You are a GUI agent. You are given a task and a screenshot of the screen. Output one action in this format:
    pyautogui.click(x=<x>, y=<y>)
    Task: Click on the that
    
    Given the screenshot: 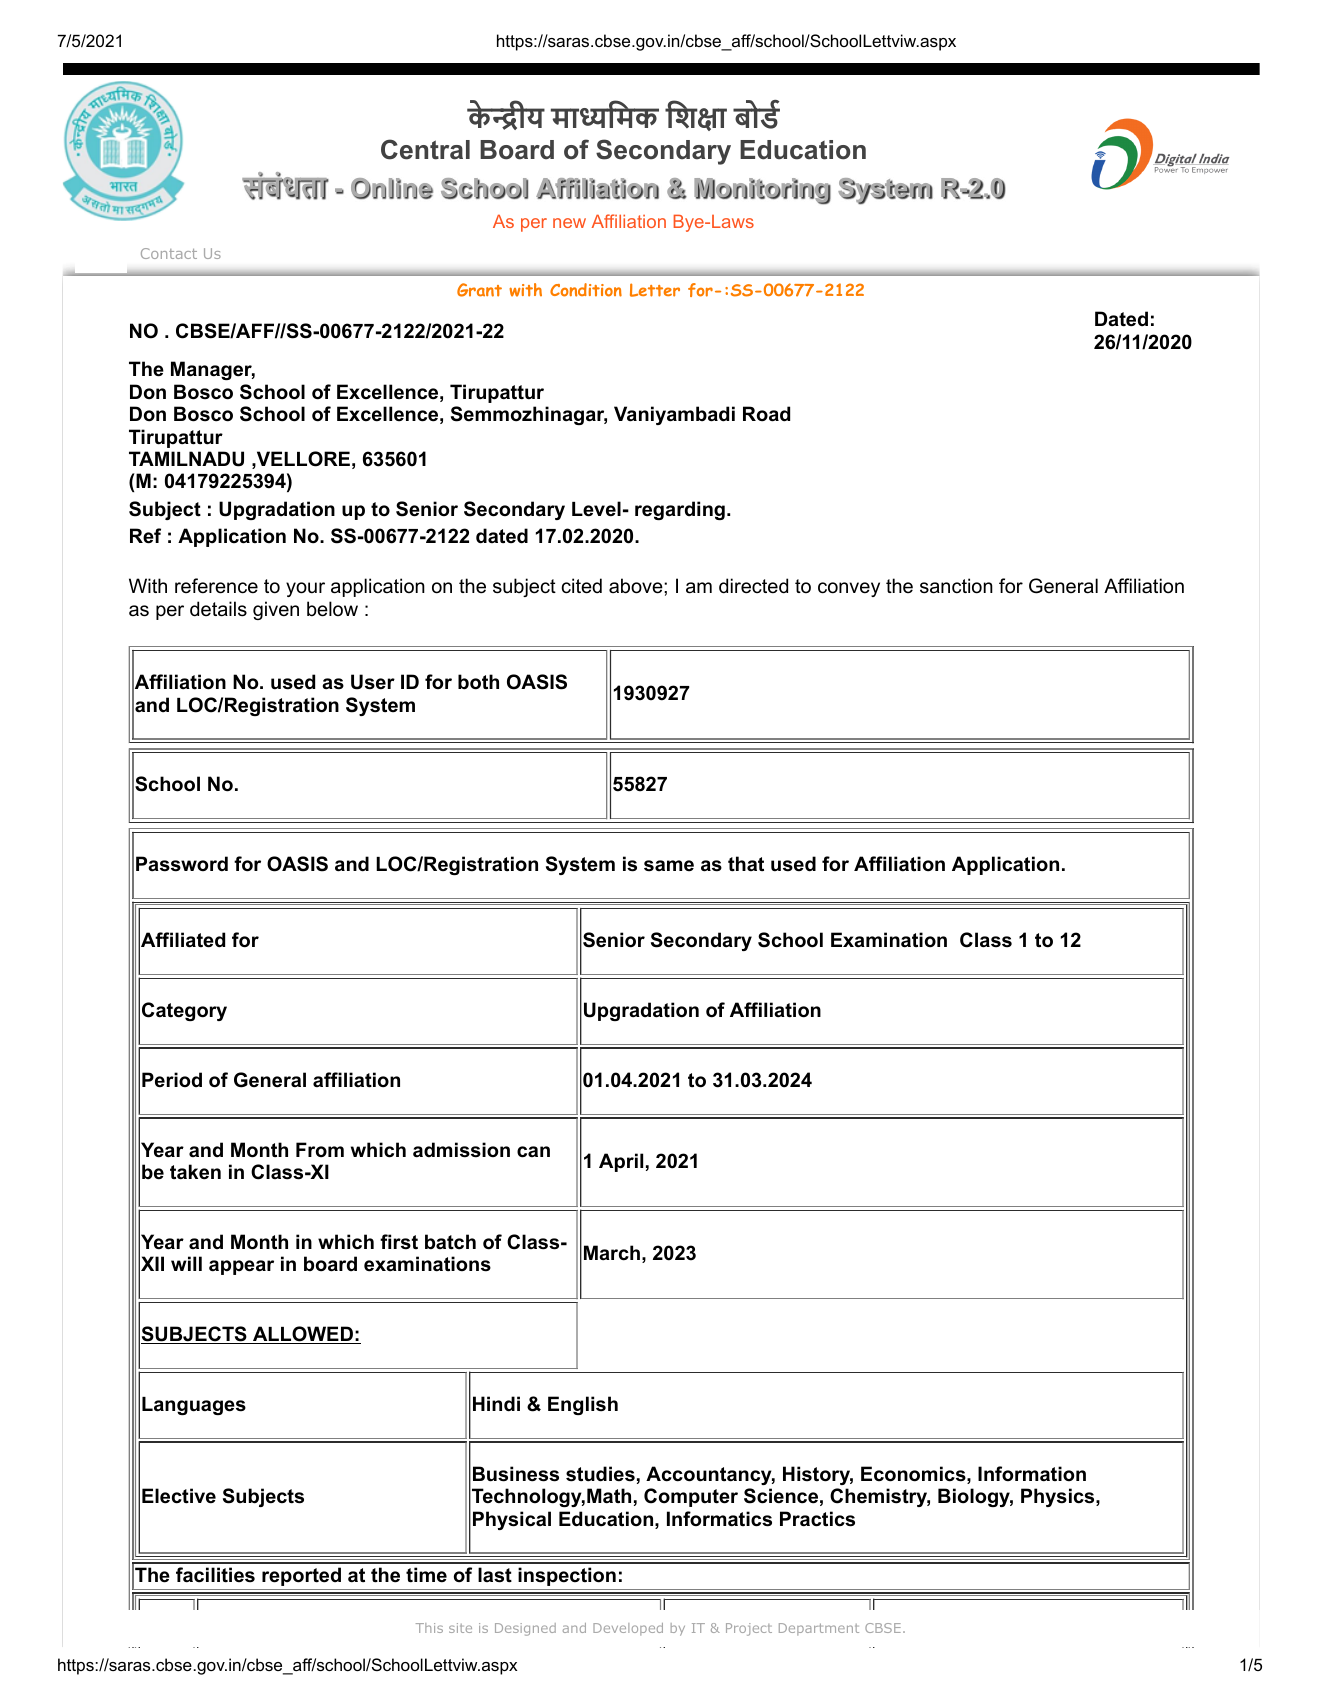 What is the action you would take?
    pyautogui.click(x=746, y=864)
